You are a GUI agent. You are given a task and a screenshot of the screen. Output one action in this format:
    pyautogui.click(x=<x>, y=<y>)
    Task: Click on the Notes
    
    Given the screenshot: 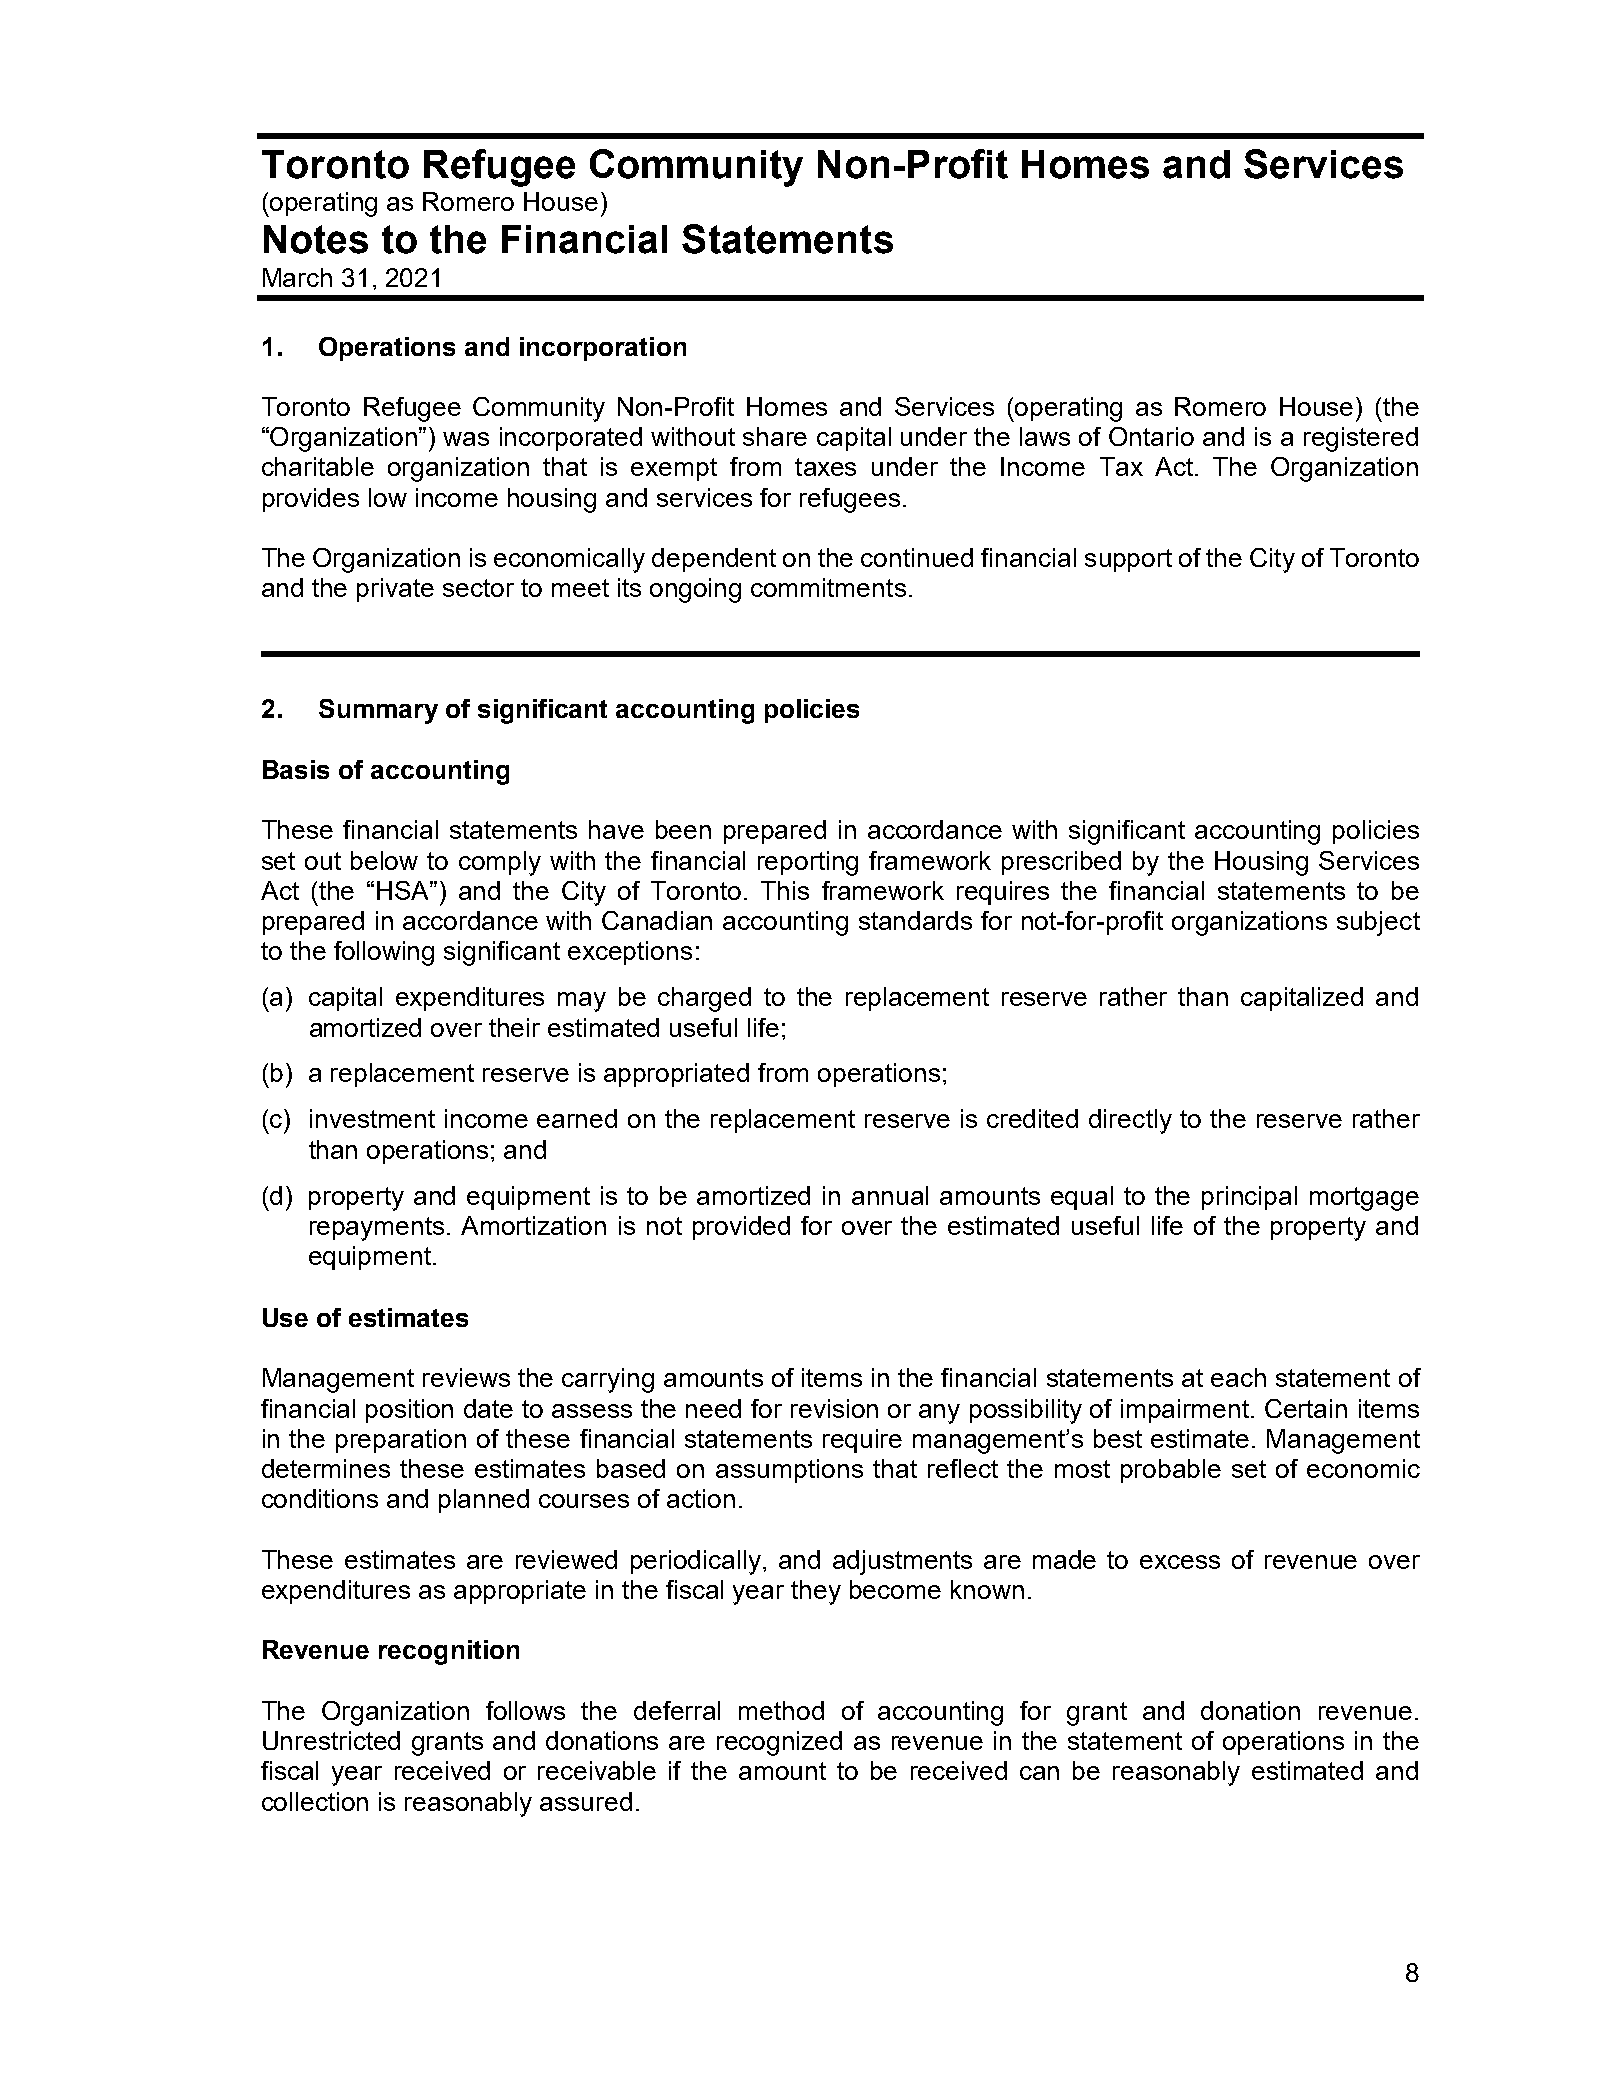 What is the action you would take?
    pyautogui.click(x=316, y=239)
